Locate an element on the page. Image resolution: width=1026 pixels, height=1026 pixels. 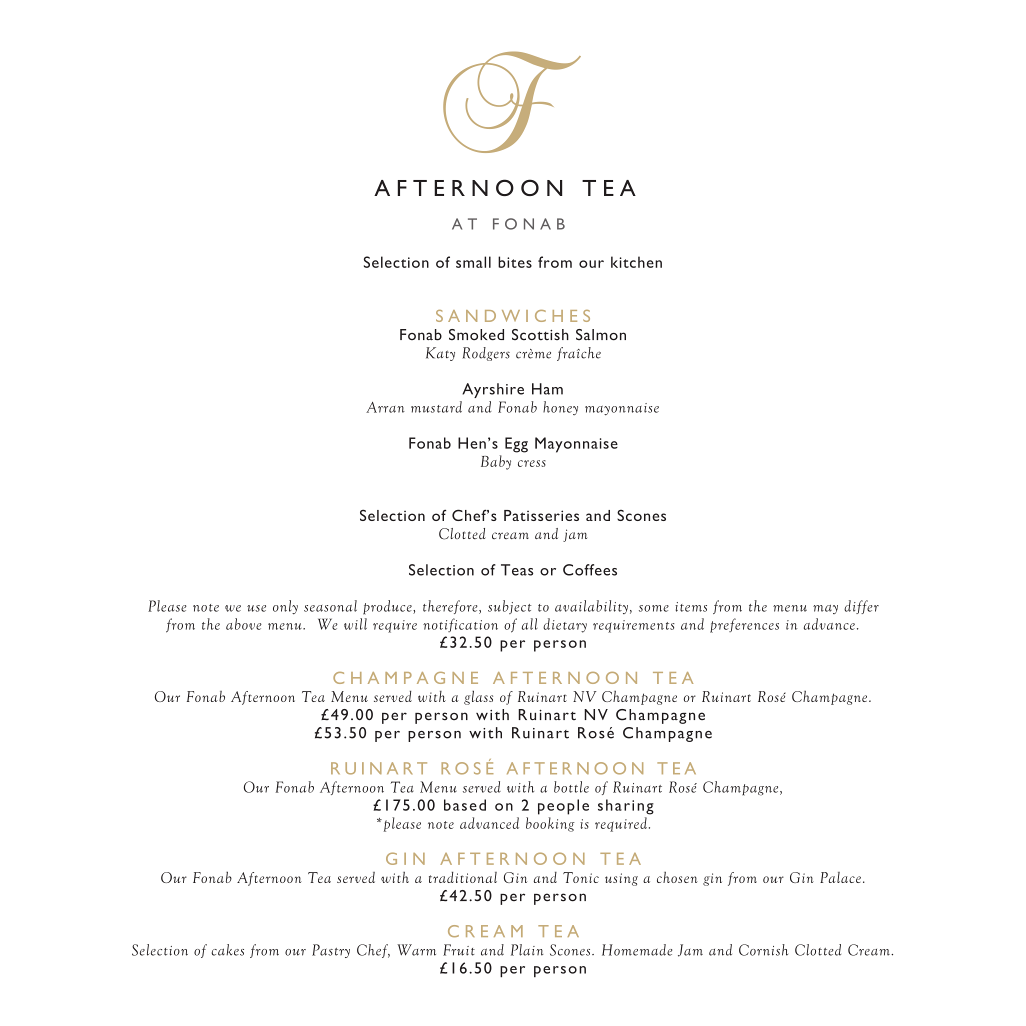
Arran is located at coordinates (385, 407).
